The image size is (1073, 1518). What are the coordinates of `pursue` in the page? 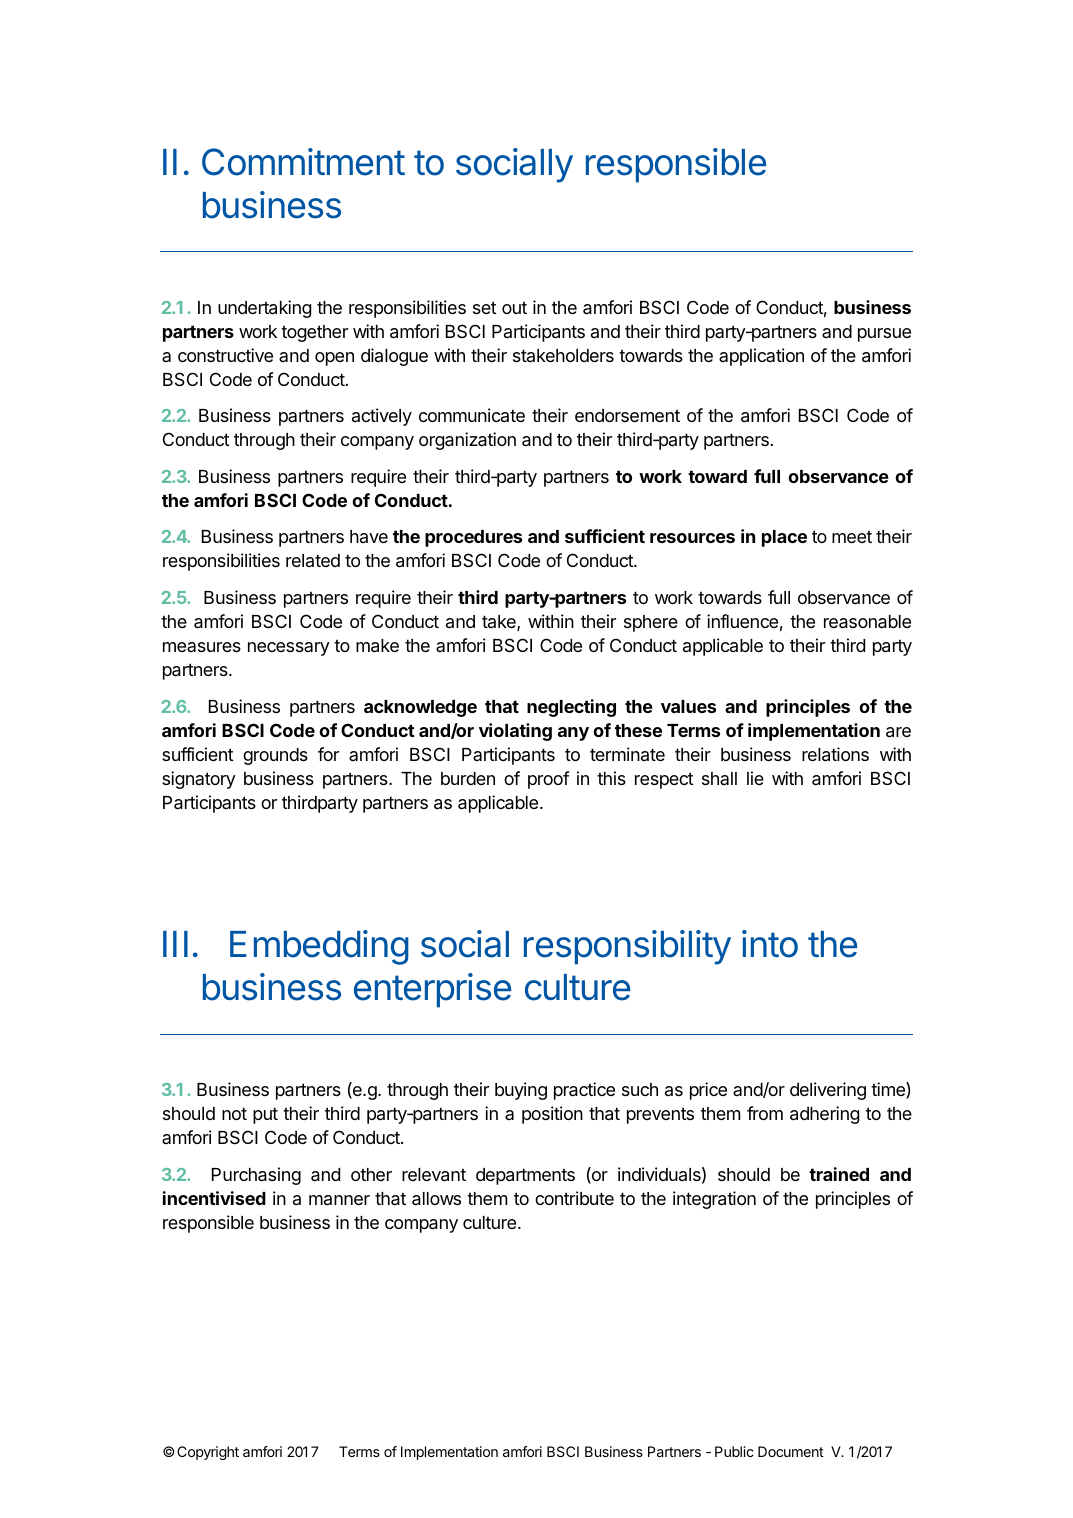 It's located at (884, 335).
